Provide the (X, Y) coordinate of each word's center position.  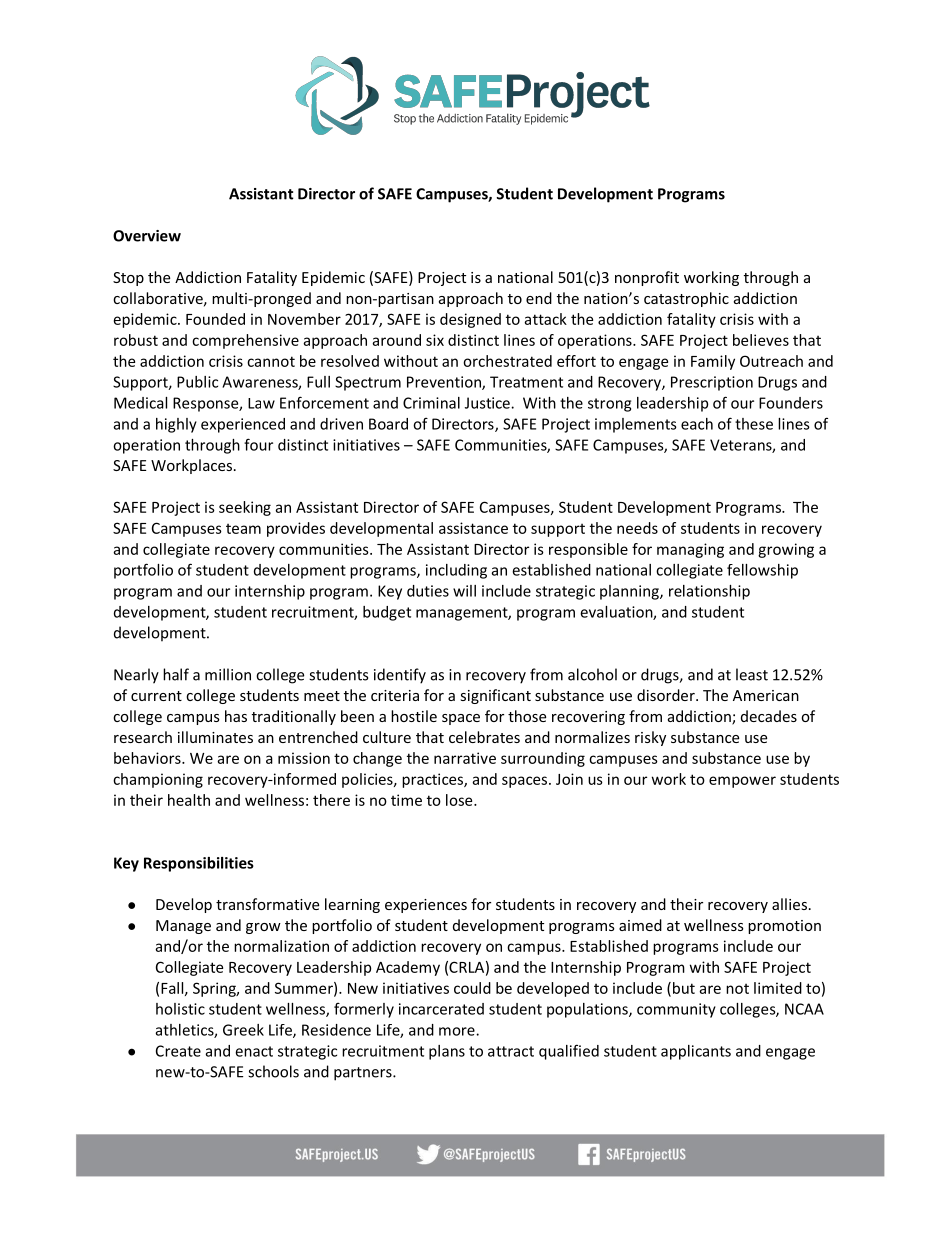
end (539, 298)
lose (460, 800)
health (189, 800)
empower (742, 782)
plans (447, 1052)
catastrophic (686, 299)
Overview (147, 236)
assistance (473, 528)
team (243, 529)
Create (178, 1051)
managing (690, 550)
